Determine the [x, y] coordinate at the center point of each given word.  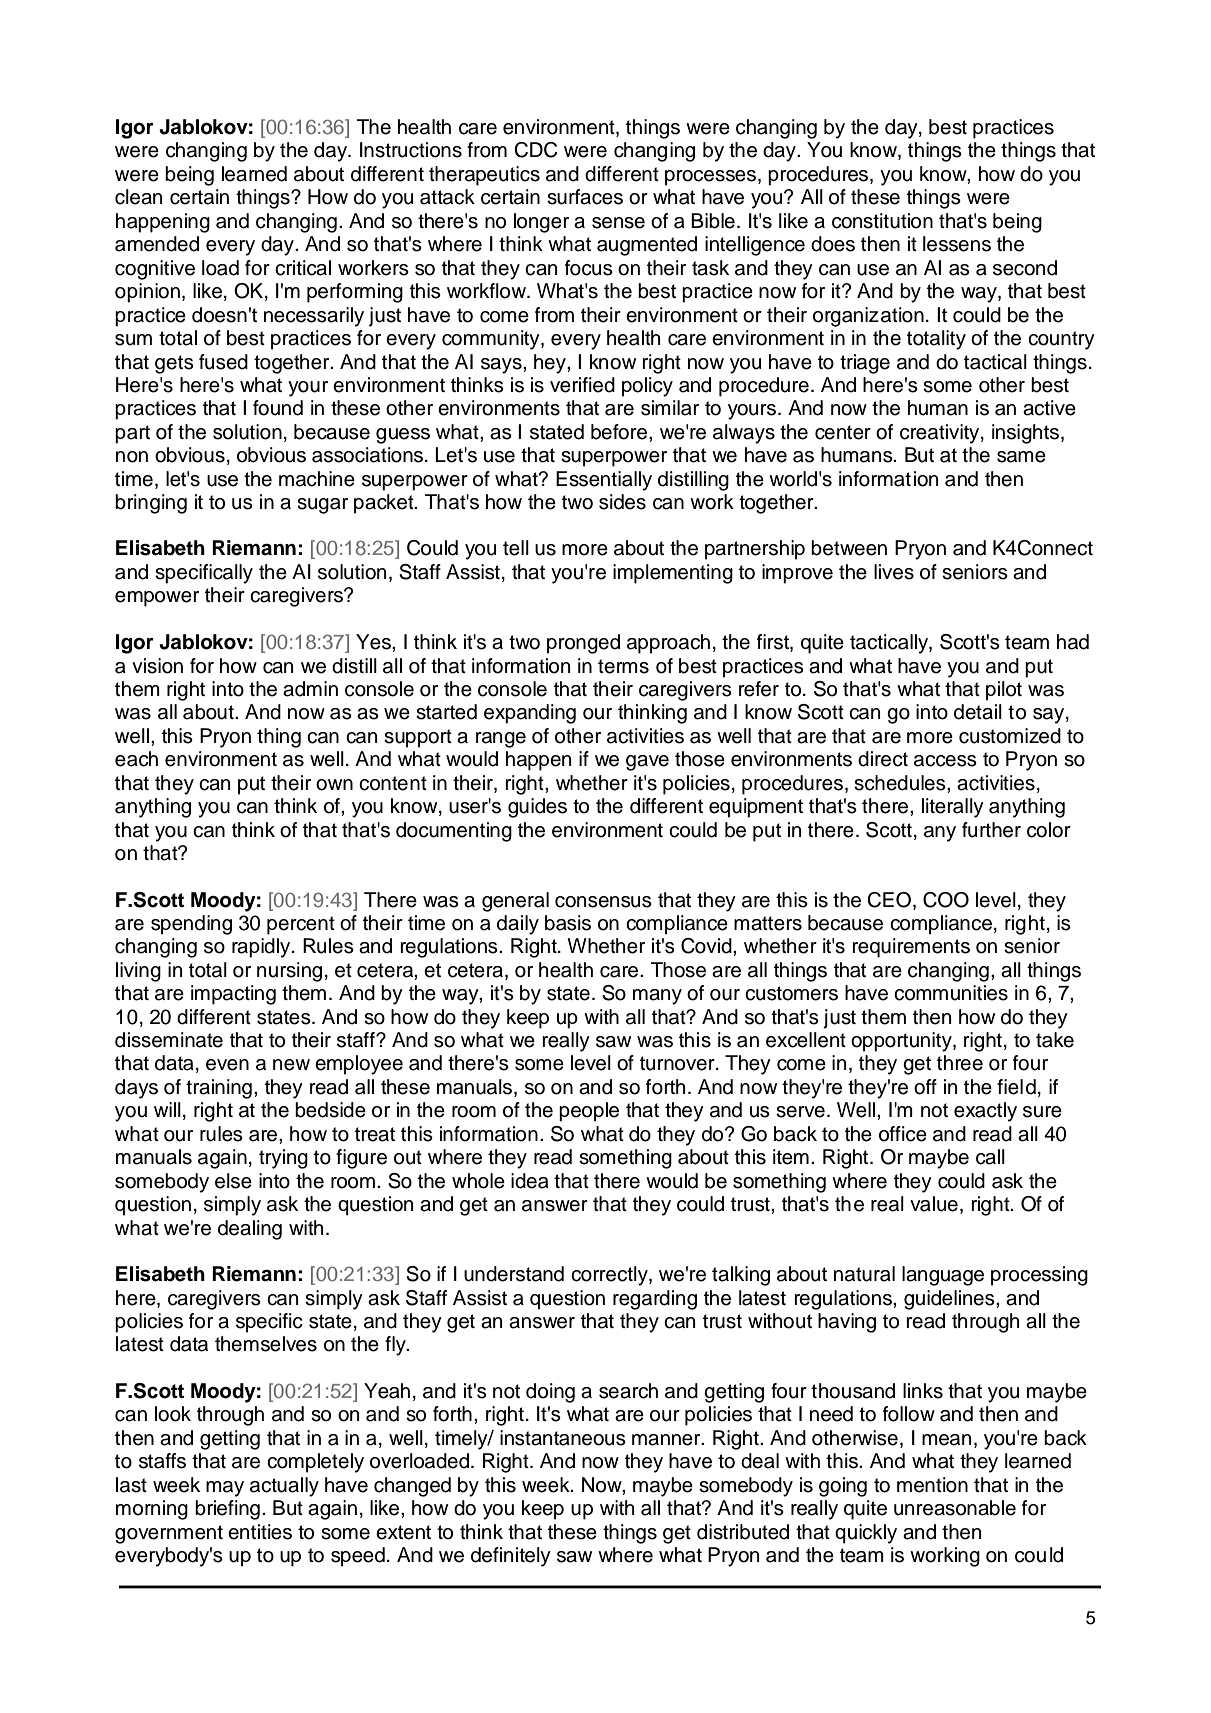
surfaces [585, 197]
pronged [583, 644]
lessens [957, 244]
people [589, 1112]
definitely [511, 1557]
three [960, 1063]
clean [138, 197]
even [227, 1065]
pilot [1004, 691]
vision [157, 666]
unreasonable [955, 1508]
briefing [227, 1510]
